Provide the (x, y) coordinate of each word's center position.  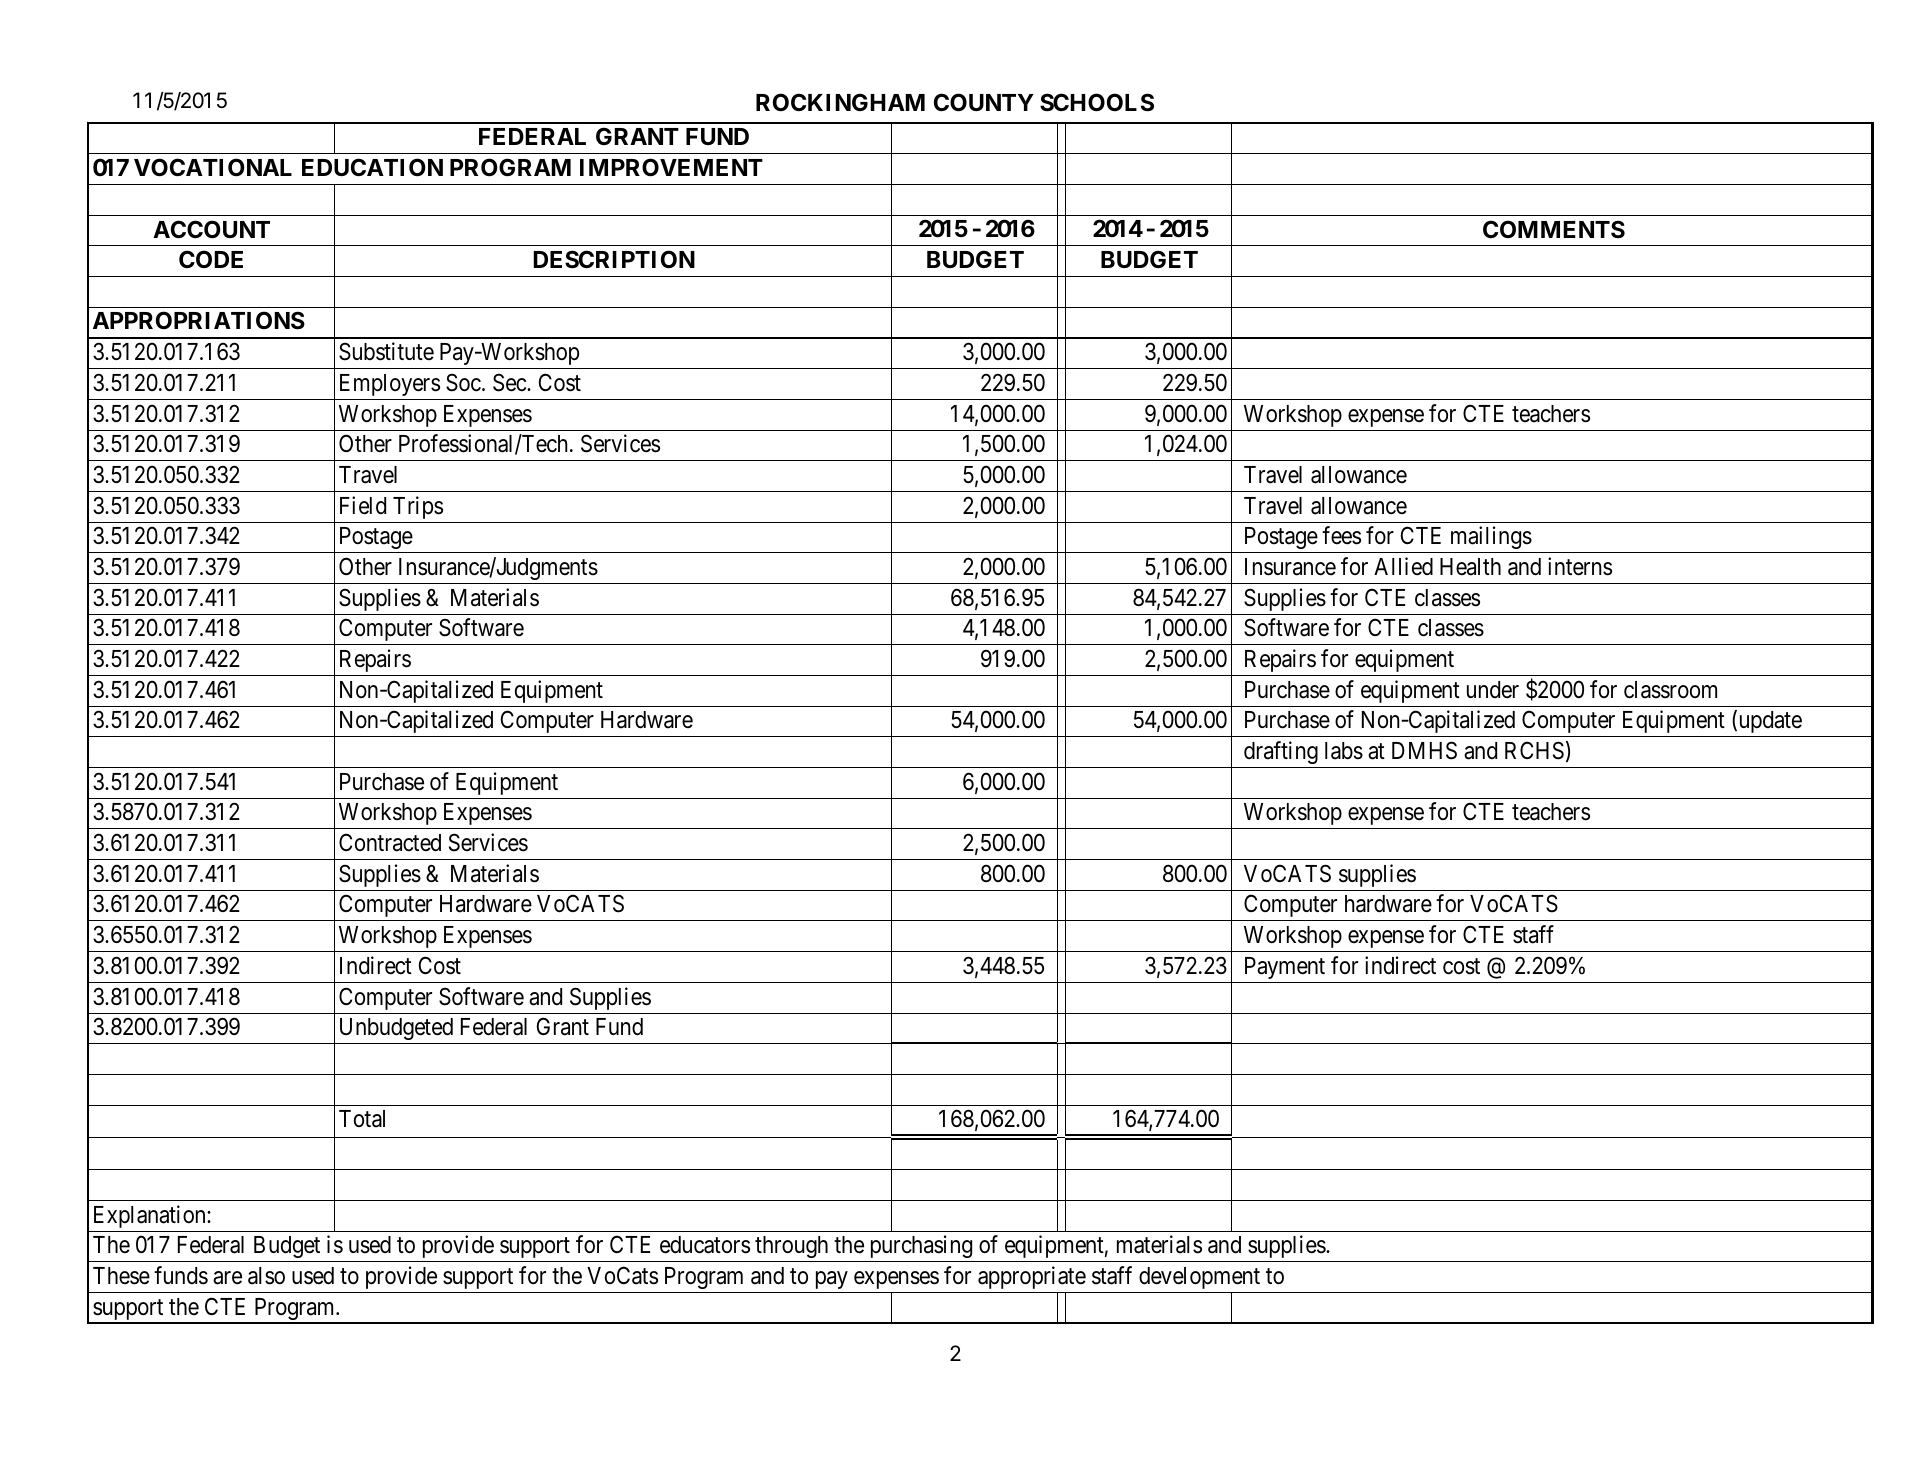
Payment (1285, 968)
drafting (1281, 752)
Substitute (386, 351)
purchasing (921, 1248)
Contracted (390, 842)
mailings (1491, 537)
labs (1344, 751)
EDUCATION (372, 167)
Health (1470, 567)
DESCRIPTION (614, 259)
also (266, 1276)
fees (1341, 535)
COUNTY (984, 102)
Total (362, 1119)
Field (363, 505)
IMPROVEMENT (671, 167)
